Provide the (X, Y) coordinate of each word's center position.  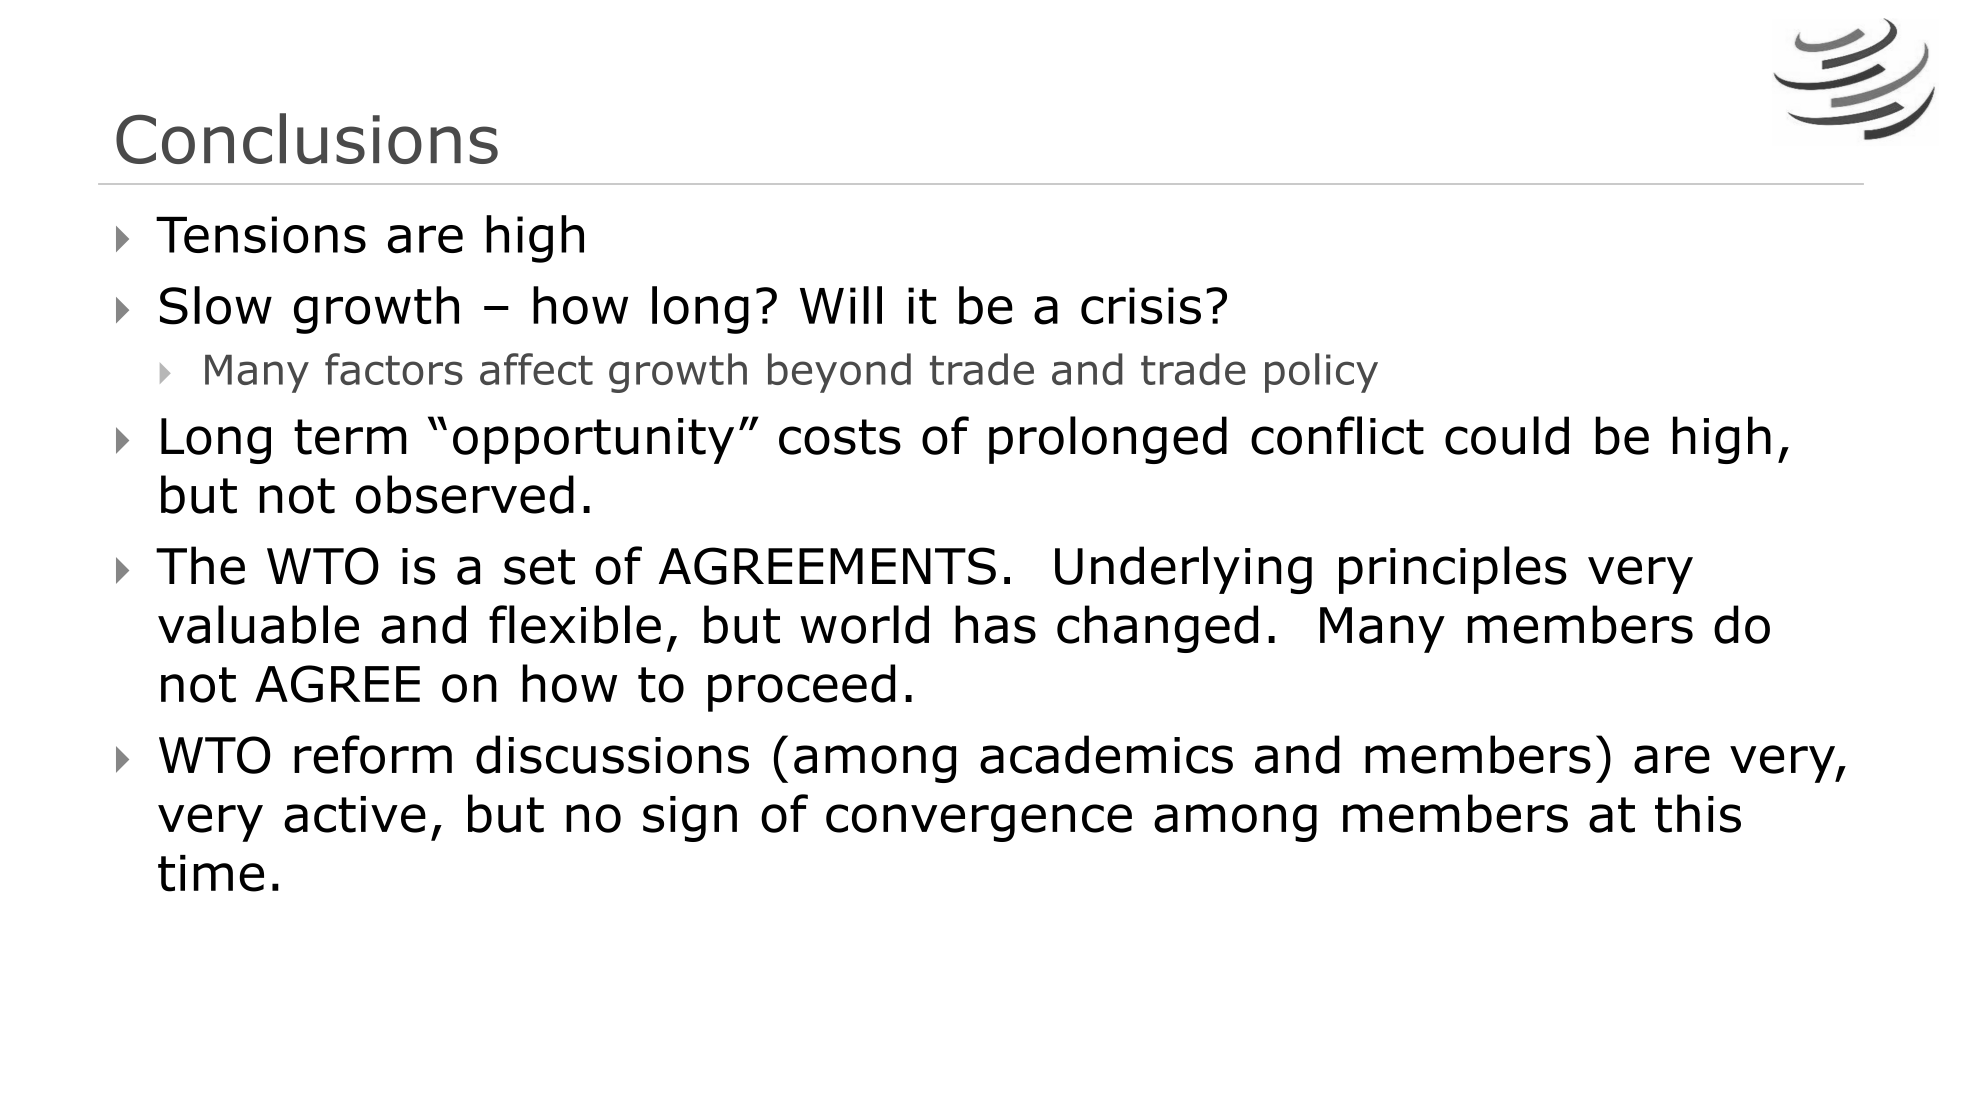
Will (841, 305)
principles (1453, 570)
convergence (979, 823)
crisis (1141, 306)
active (355, 814)
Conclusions (307, 138)
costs (840, 437)
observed (465, 494)
